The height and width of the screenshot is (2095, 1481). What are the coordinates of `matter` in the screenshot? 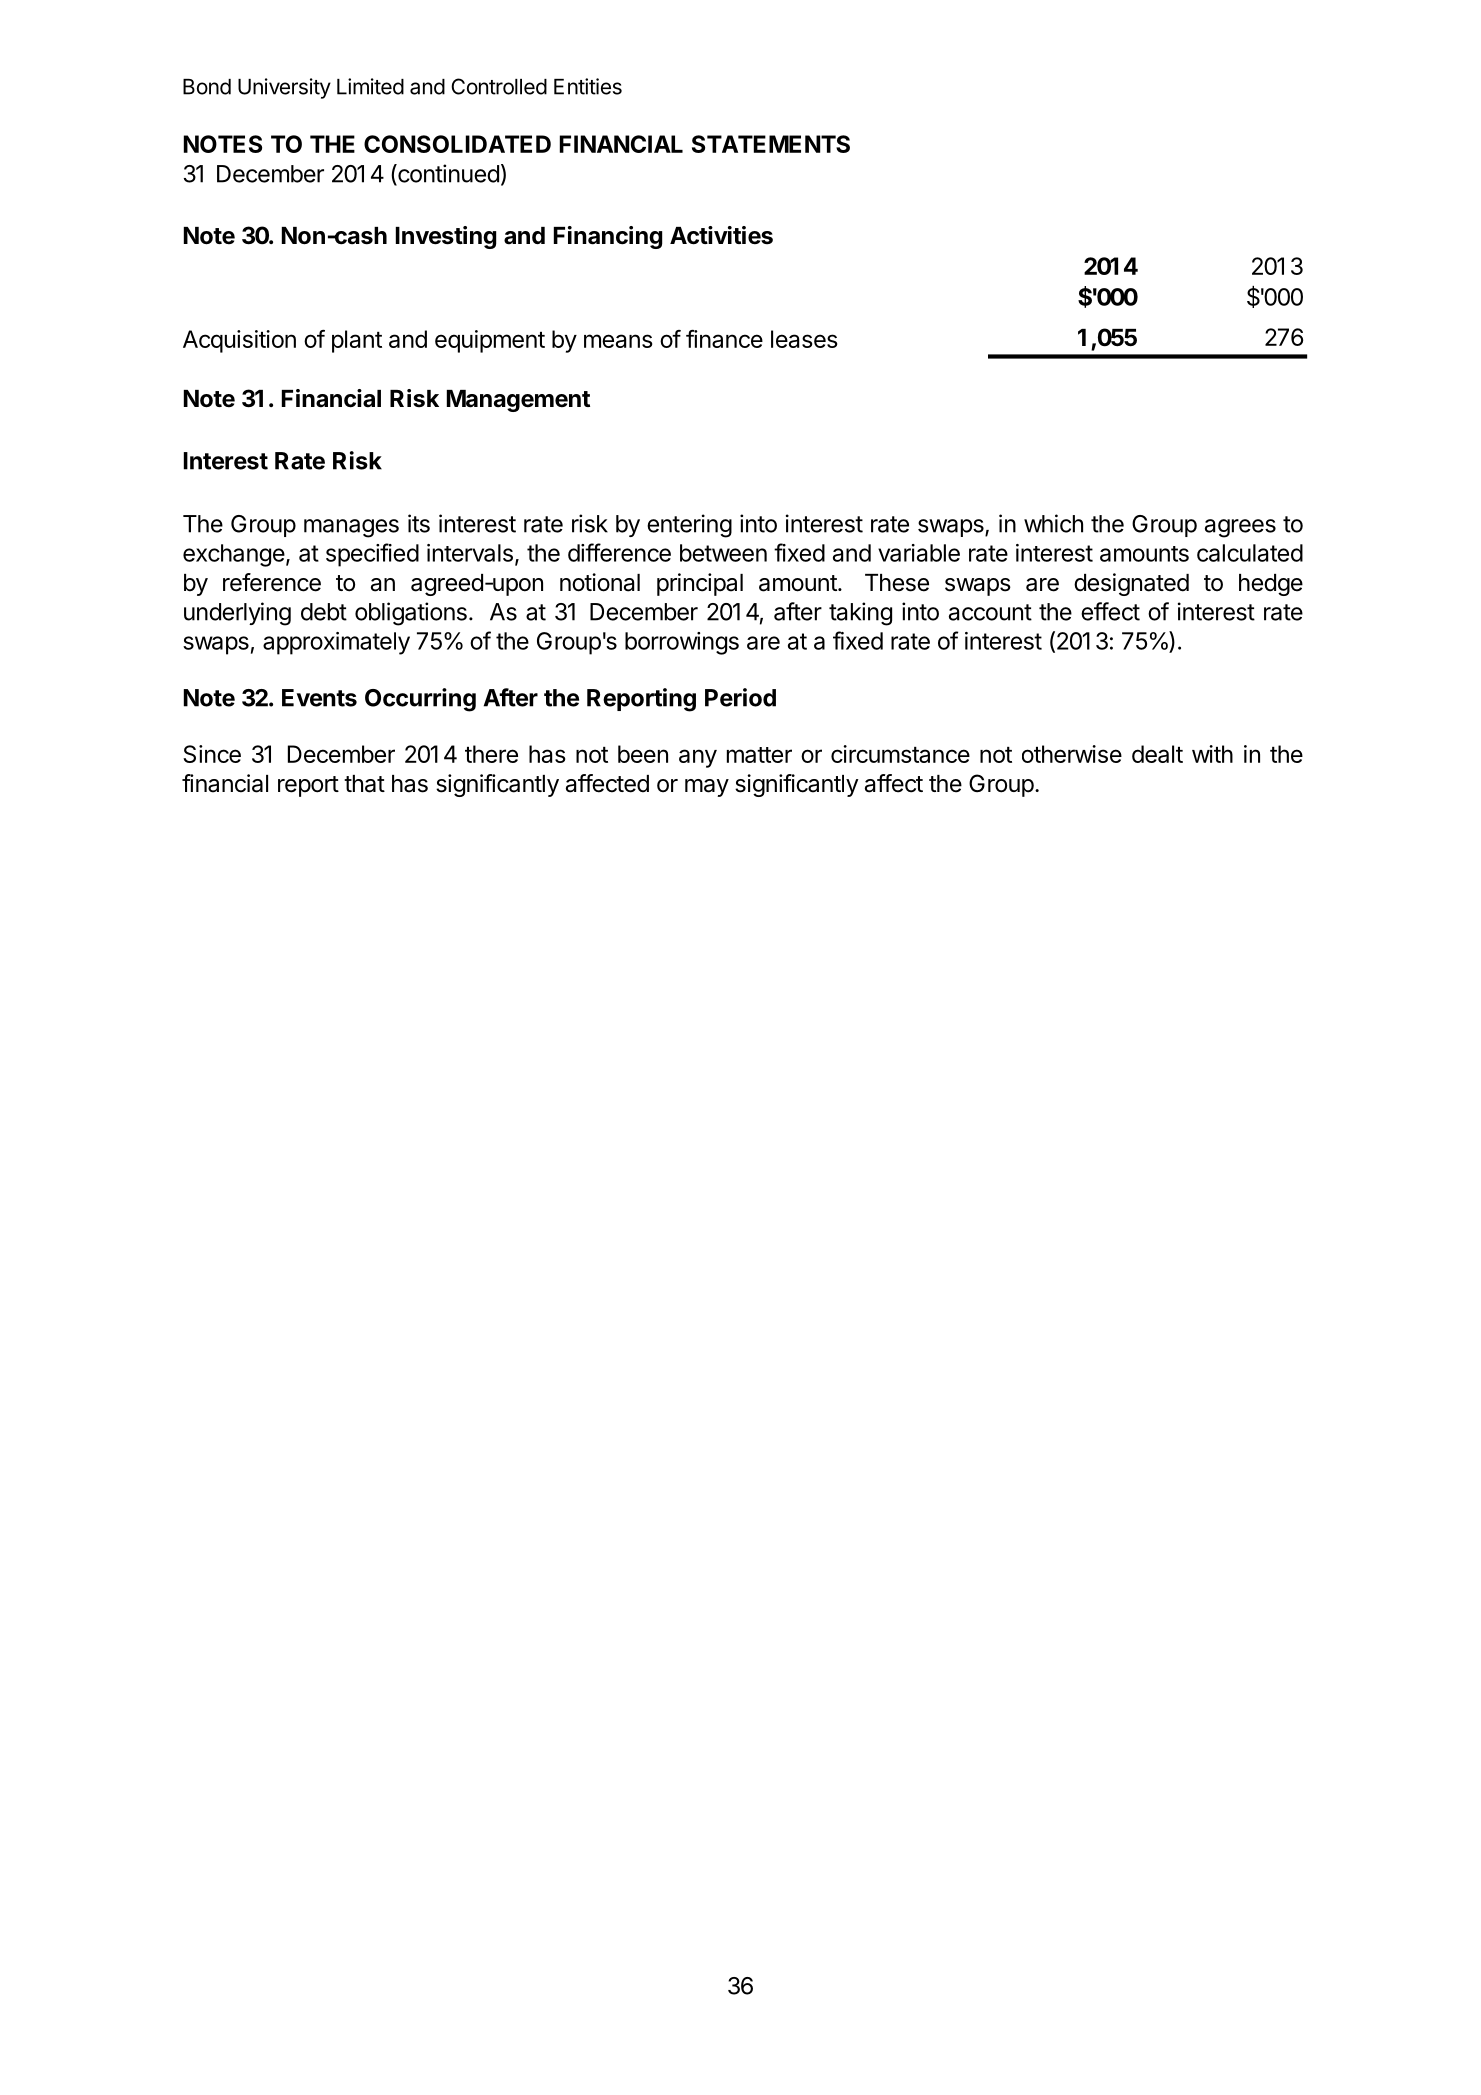 It's located at (759, 755).
